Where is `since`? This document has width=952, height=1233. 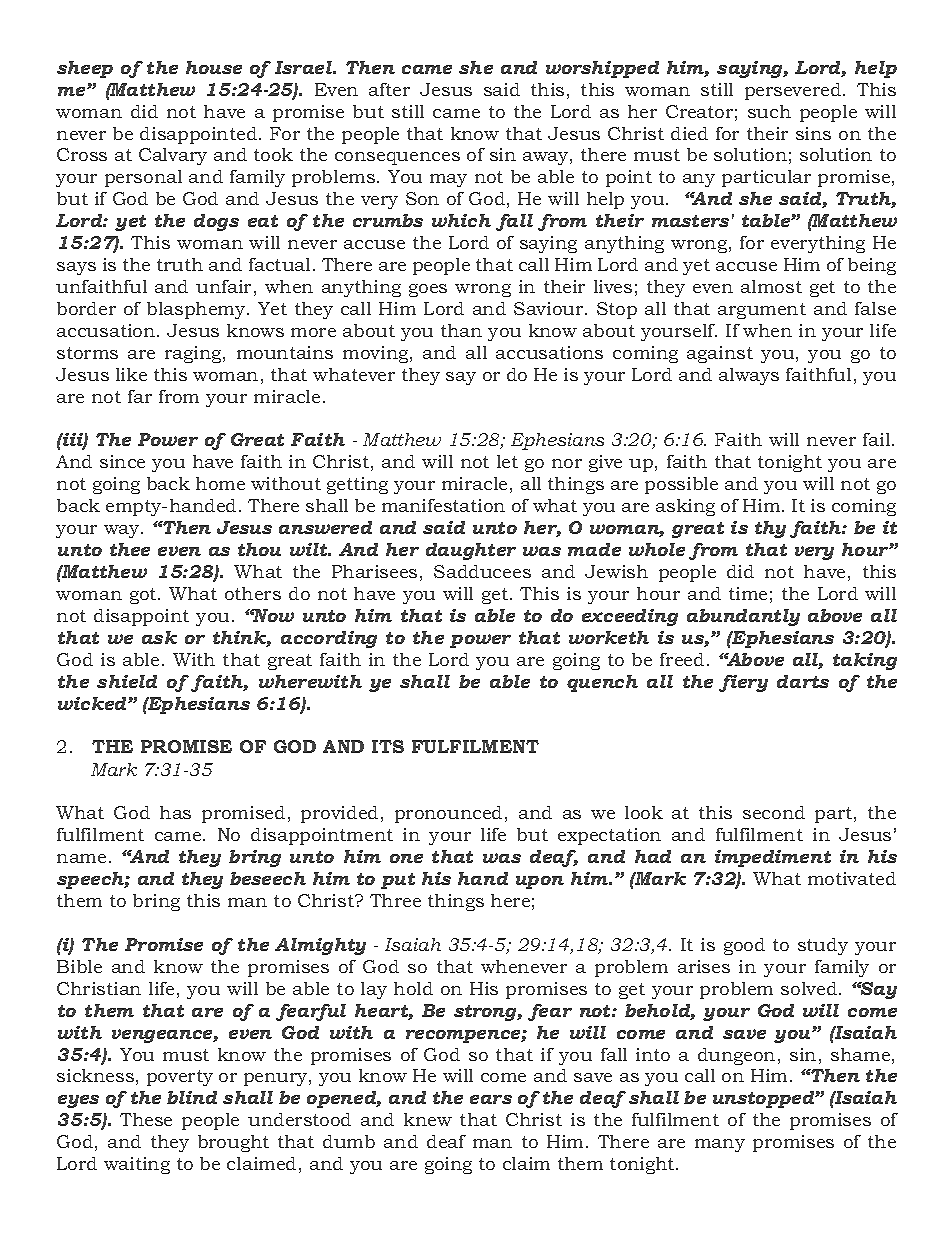
since is located at coordinates (122, 461).
